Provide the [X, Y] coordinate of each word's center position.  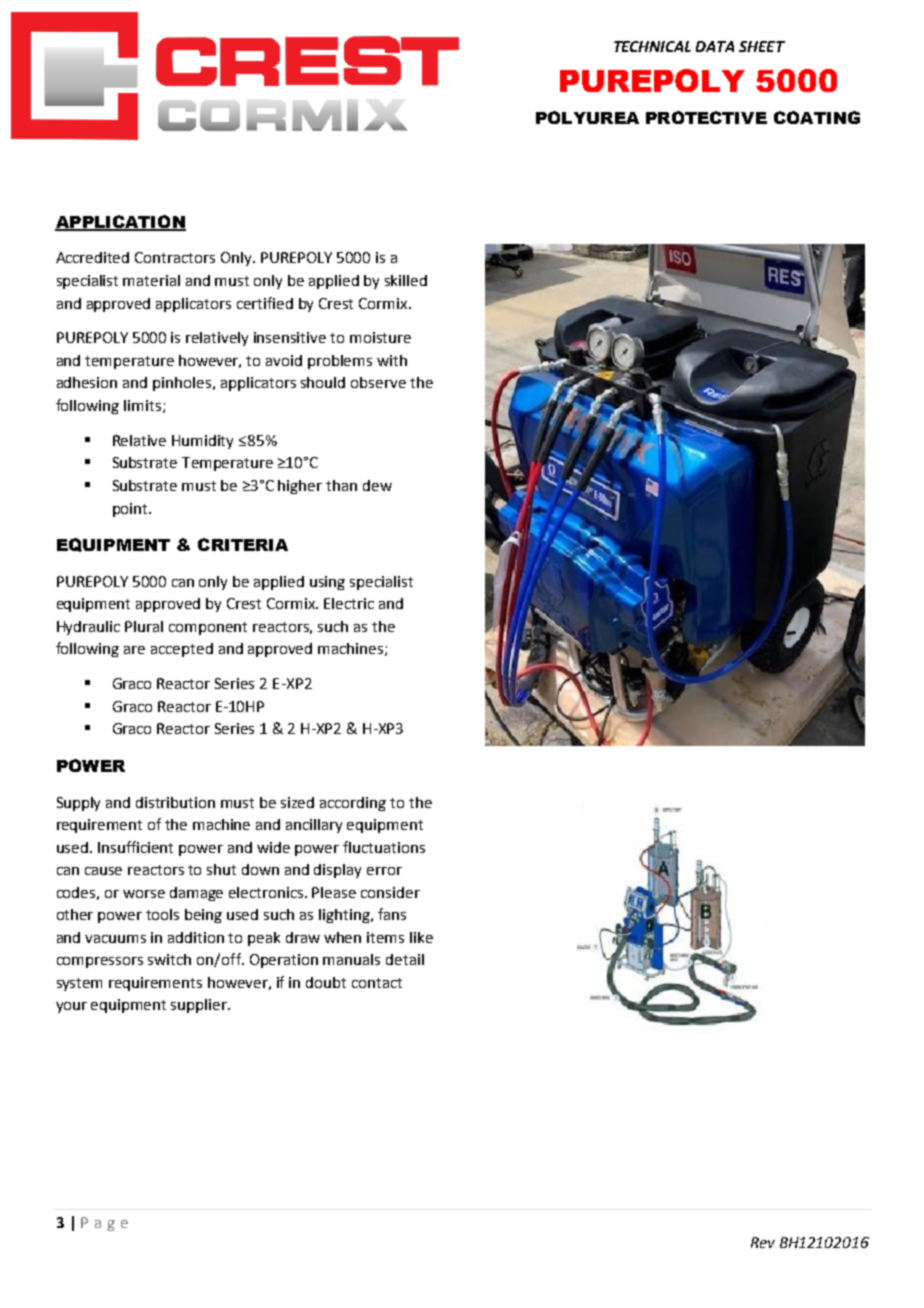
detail [405, 959]
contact [377, 983]
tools [162, 914]
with [392, 360]
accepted [182, 650]
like [421, 937]
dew [377, 485]
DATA [715, 46]
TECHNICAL [652, 46]
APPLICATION [120, 222]
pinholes [183, 384]
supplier [200, 1006]
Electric [349, 603]
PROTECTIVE [706, 117]
